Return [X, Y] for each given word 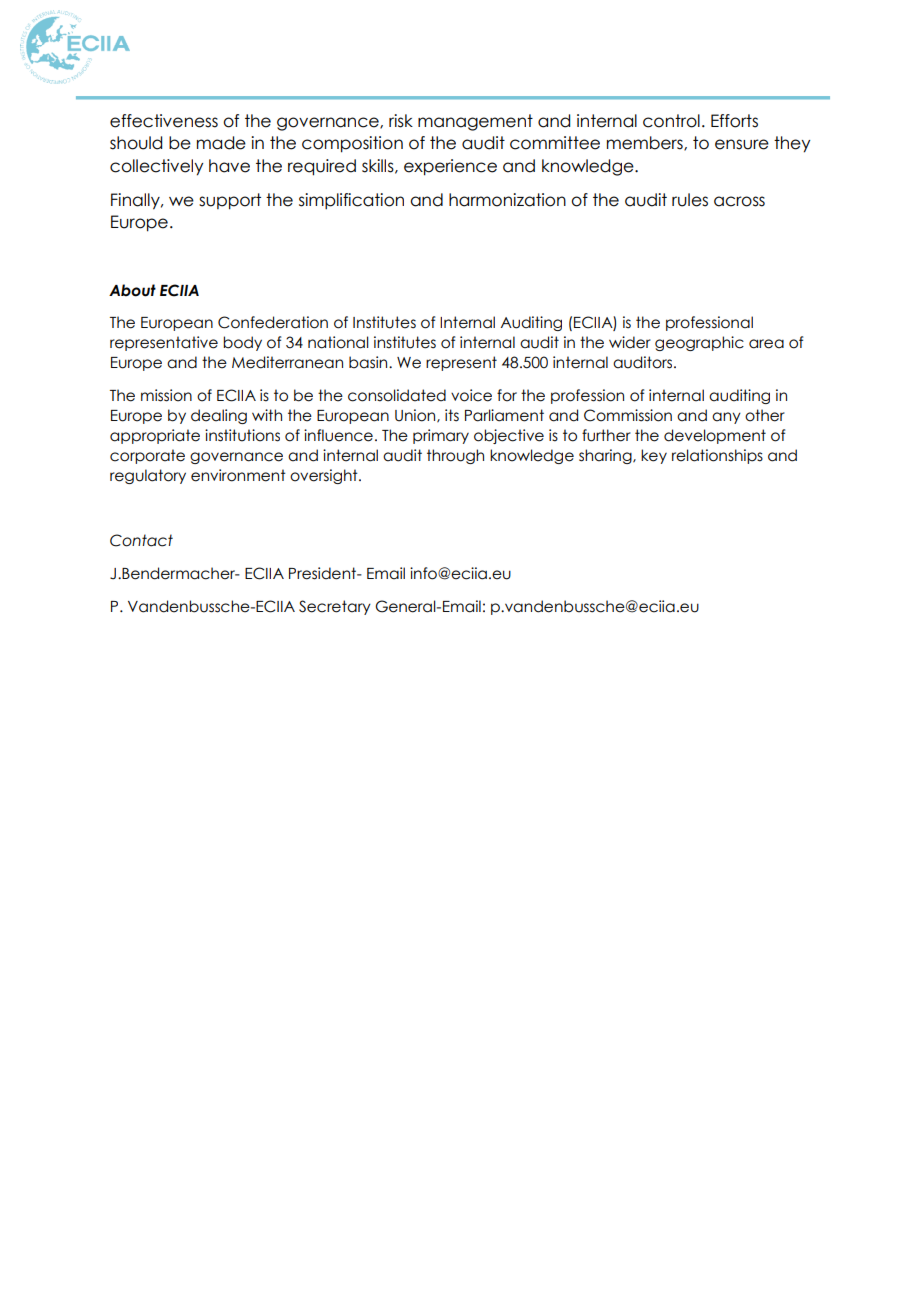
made [221, 143]
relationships [717, 456]
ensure [742, 144]
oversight [325, 476]
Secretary [335, 607]
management [475, 122]
